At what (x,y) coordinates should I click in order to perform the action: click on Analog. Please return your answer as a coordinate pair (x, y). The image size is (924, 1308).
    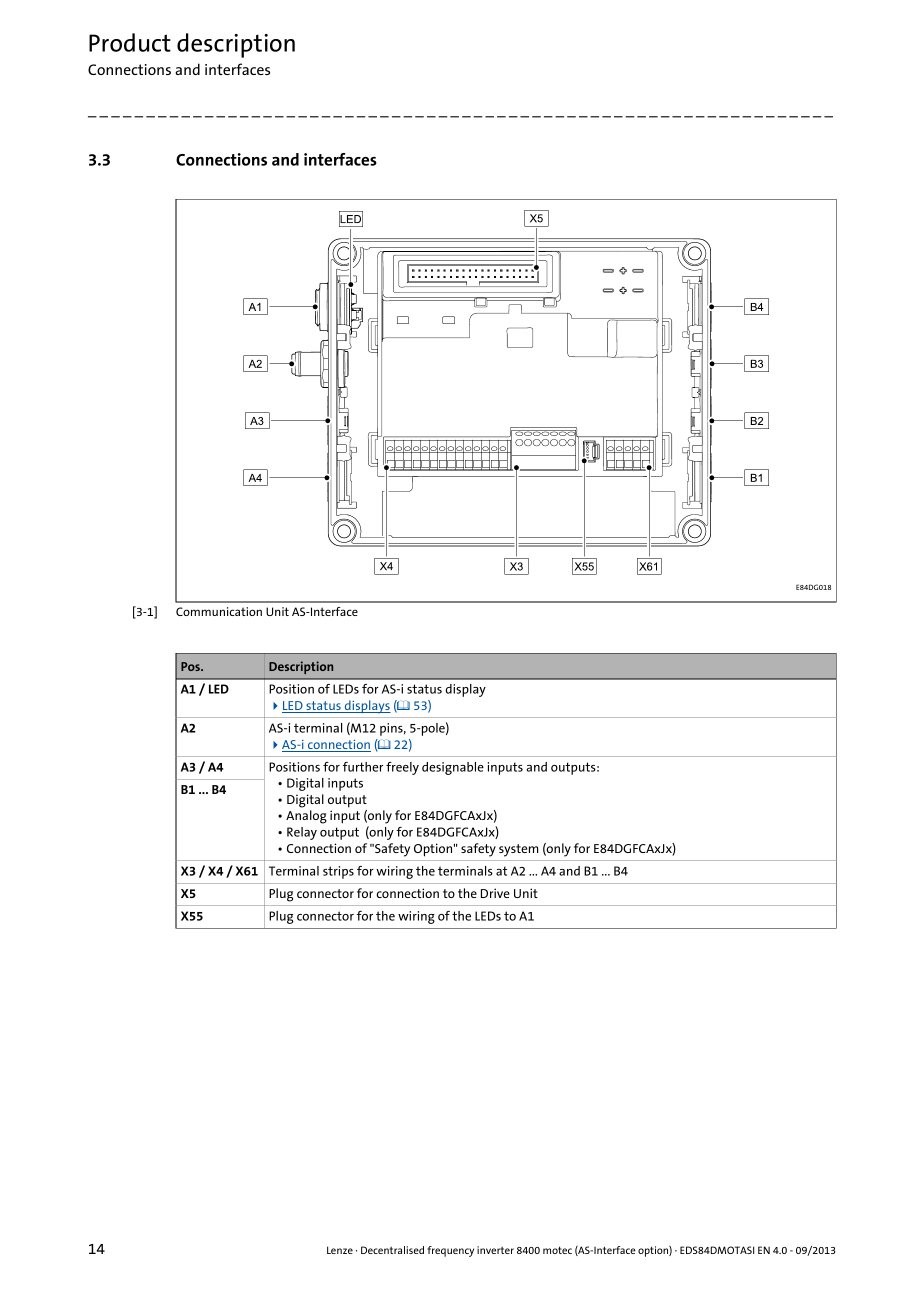
    Looking at the image, I should click on (306, 817).
